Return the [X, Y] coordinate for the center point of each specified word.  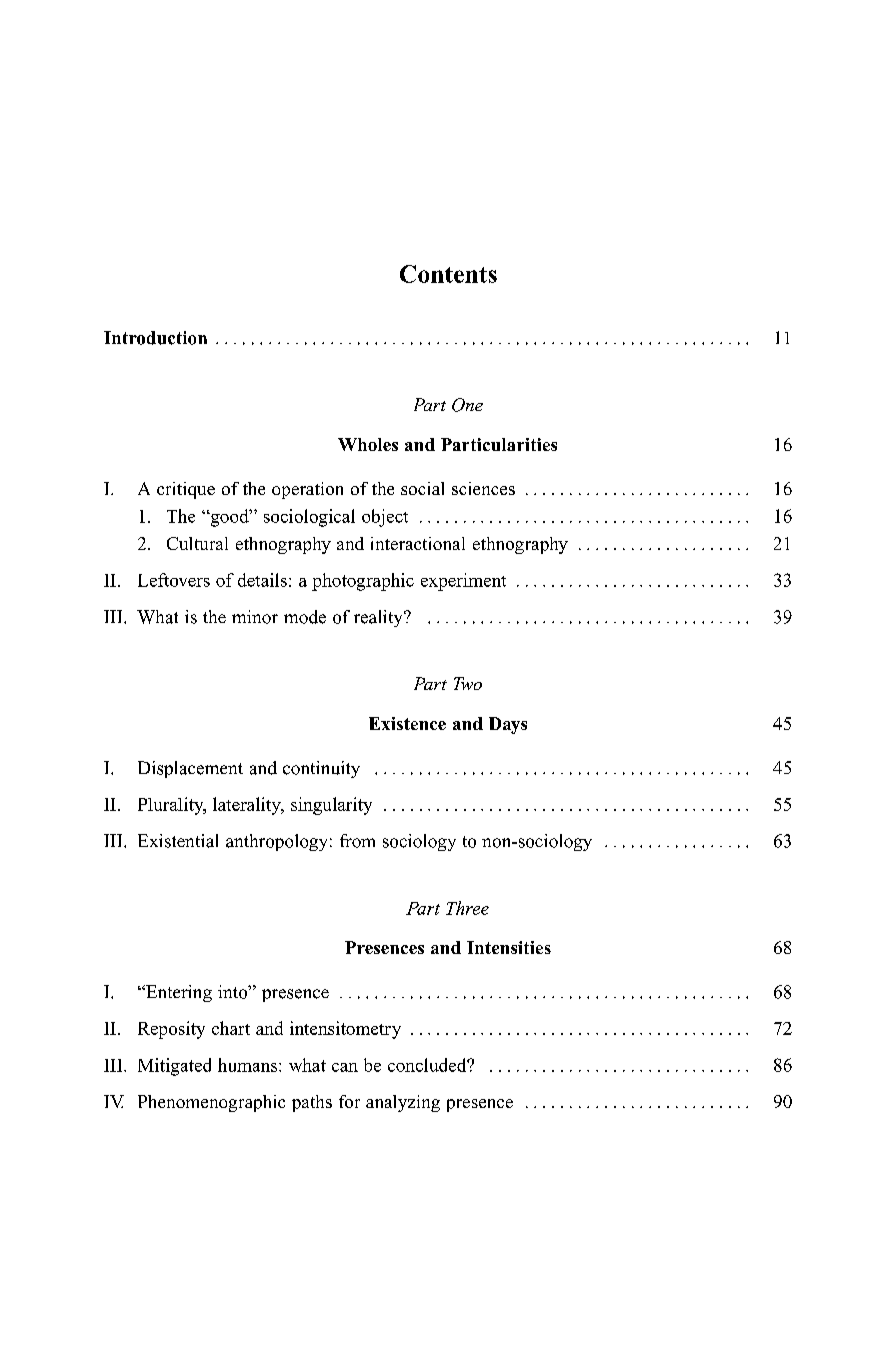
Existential [178, 841]
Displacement [190, 769]
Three [467, 908]
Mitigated [174, 1067]
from [357, 841]
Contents [448, 274]
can [345, 1067]
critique [186, 490]
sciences [483, 488]
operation [307, 490]
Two [468, 683]
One [467, 405]
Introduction [155, 338]
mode [305, 617]
